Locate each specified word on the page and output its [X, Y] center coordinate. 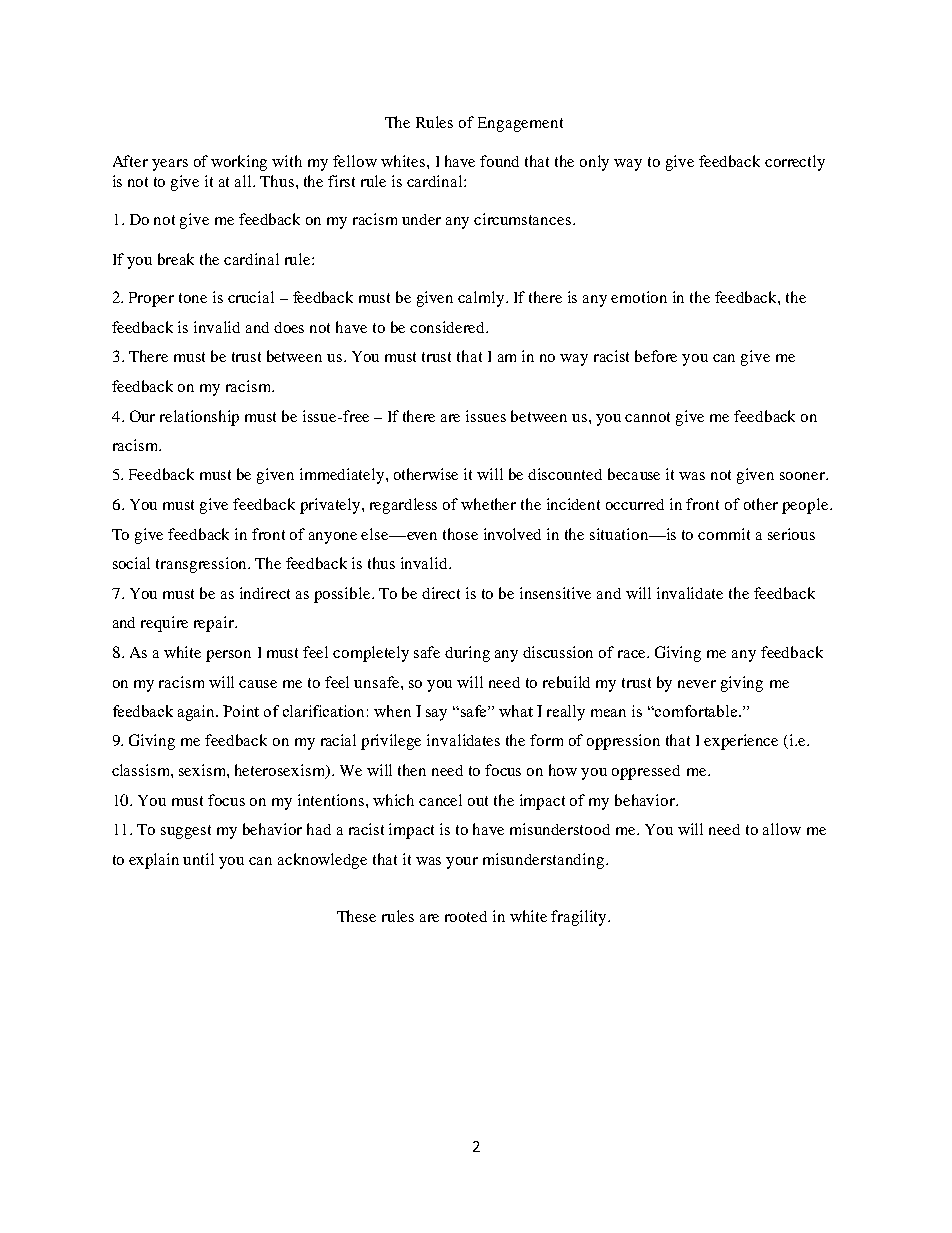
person [228, 656]
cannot [647, 417]
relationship [199, 418]
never [697, 684]
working [239, 163]
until [198, 859]
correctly [795, 163]
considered [449, 327]
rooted [466, 916]
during [467, 654]
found [499, 161]
